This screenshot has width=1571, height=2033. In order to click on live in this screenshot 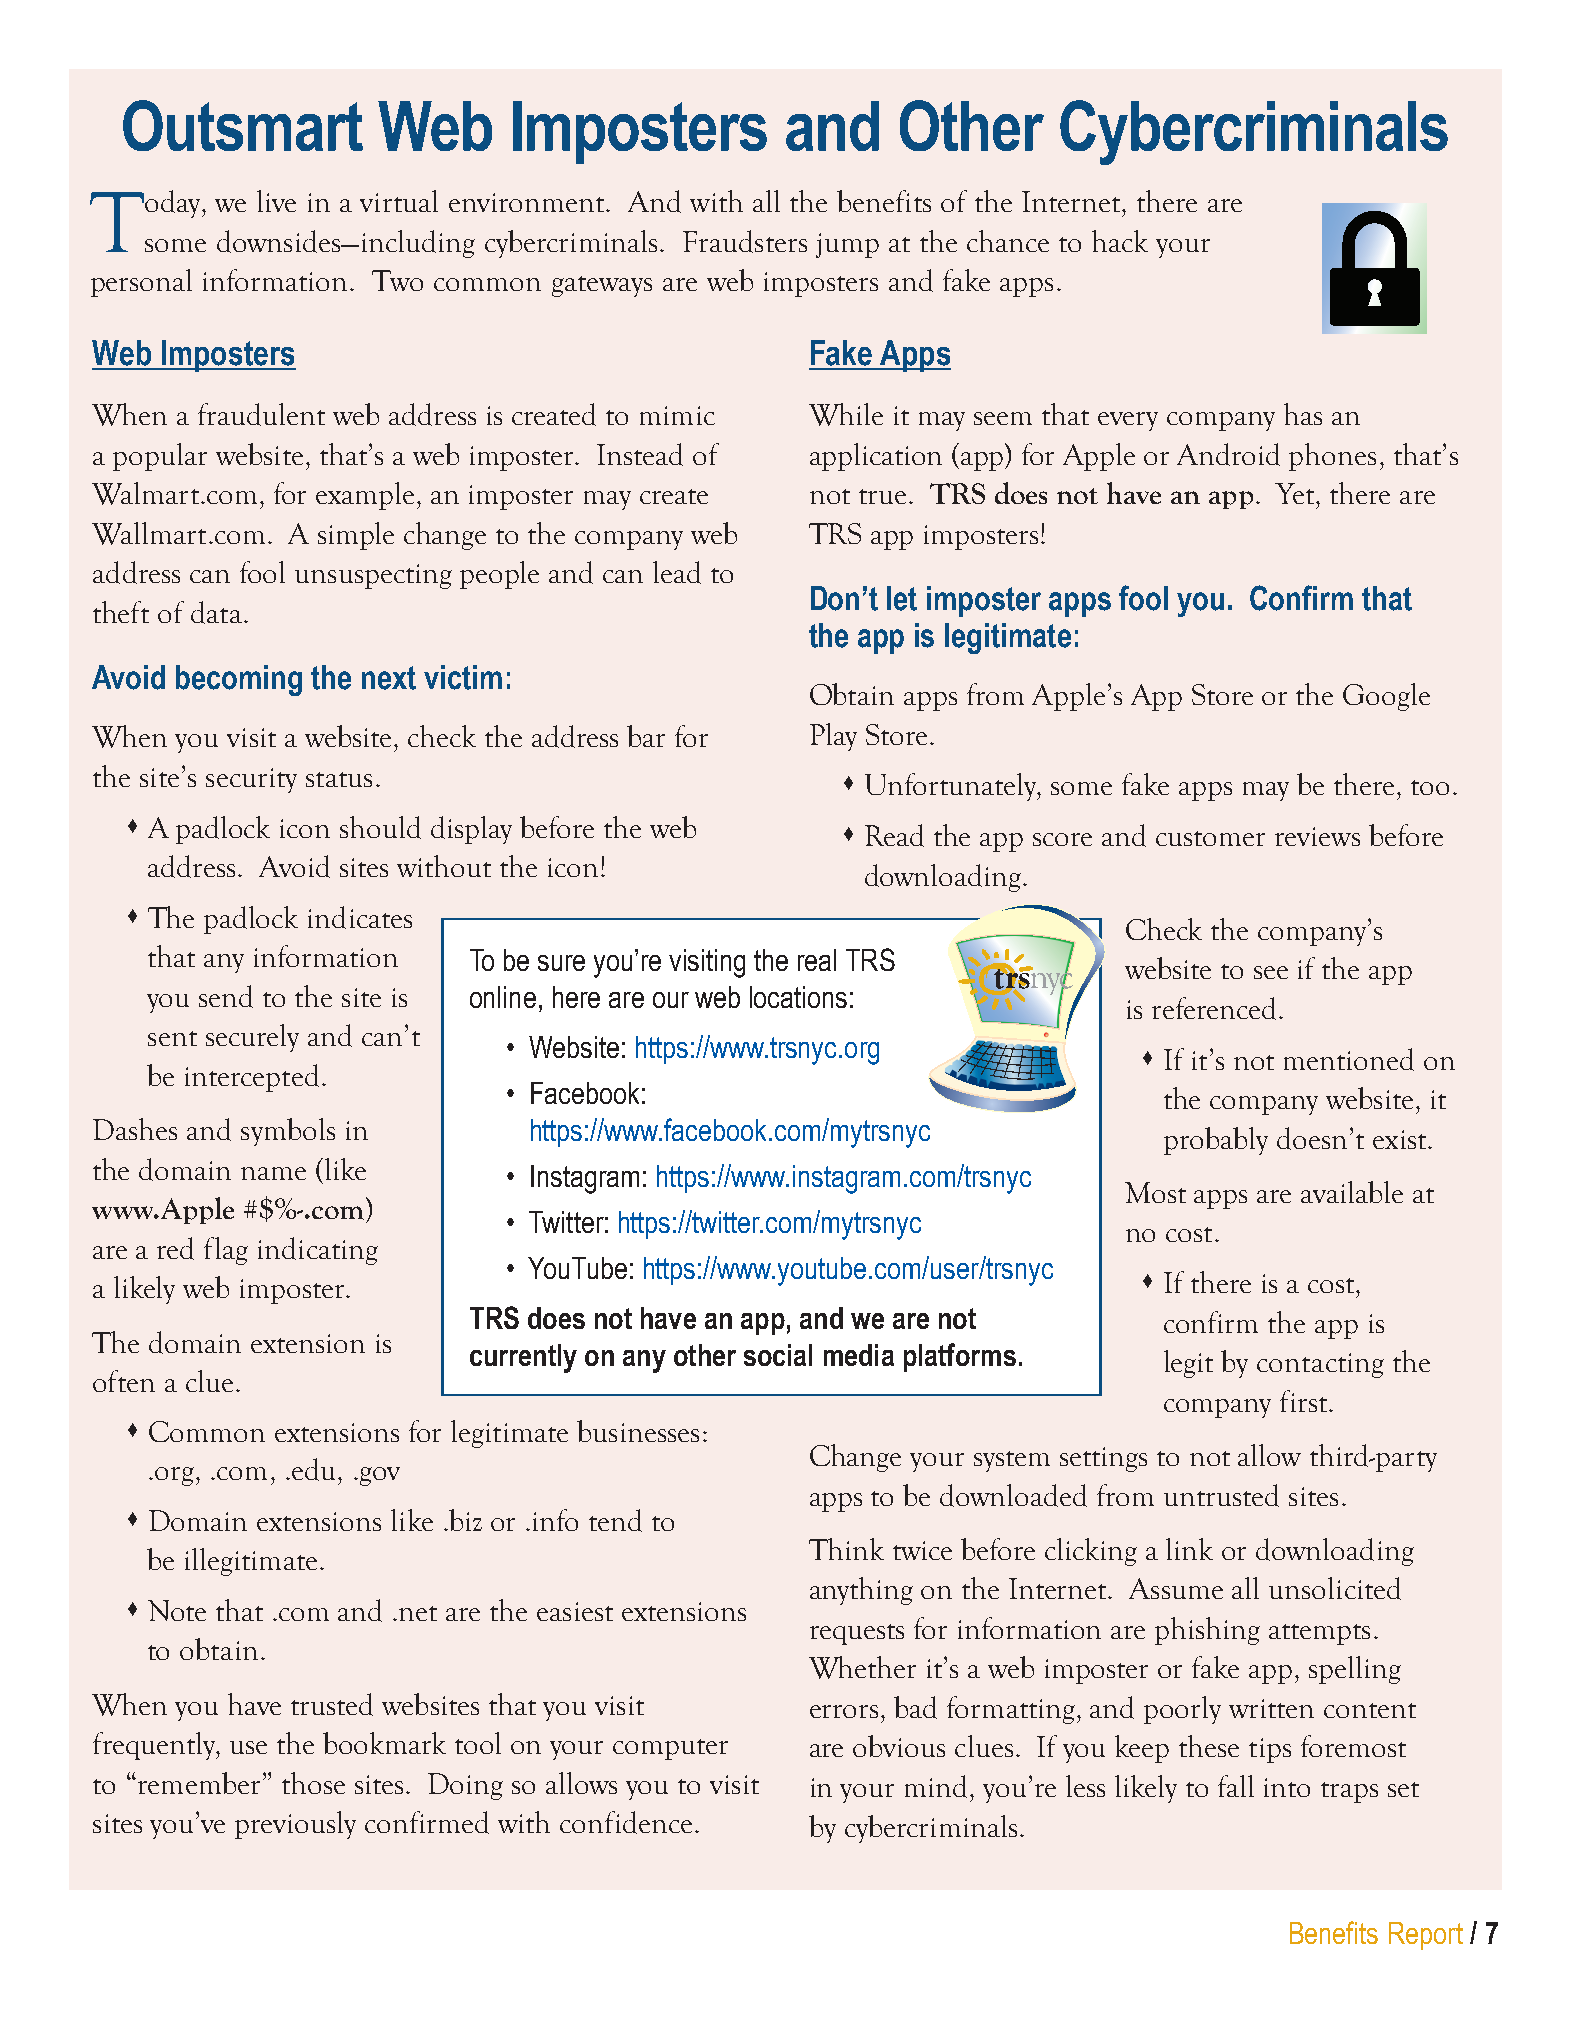, I will do `click(276, 201)`.
